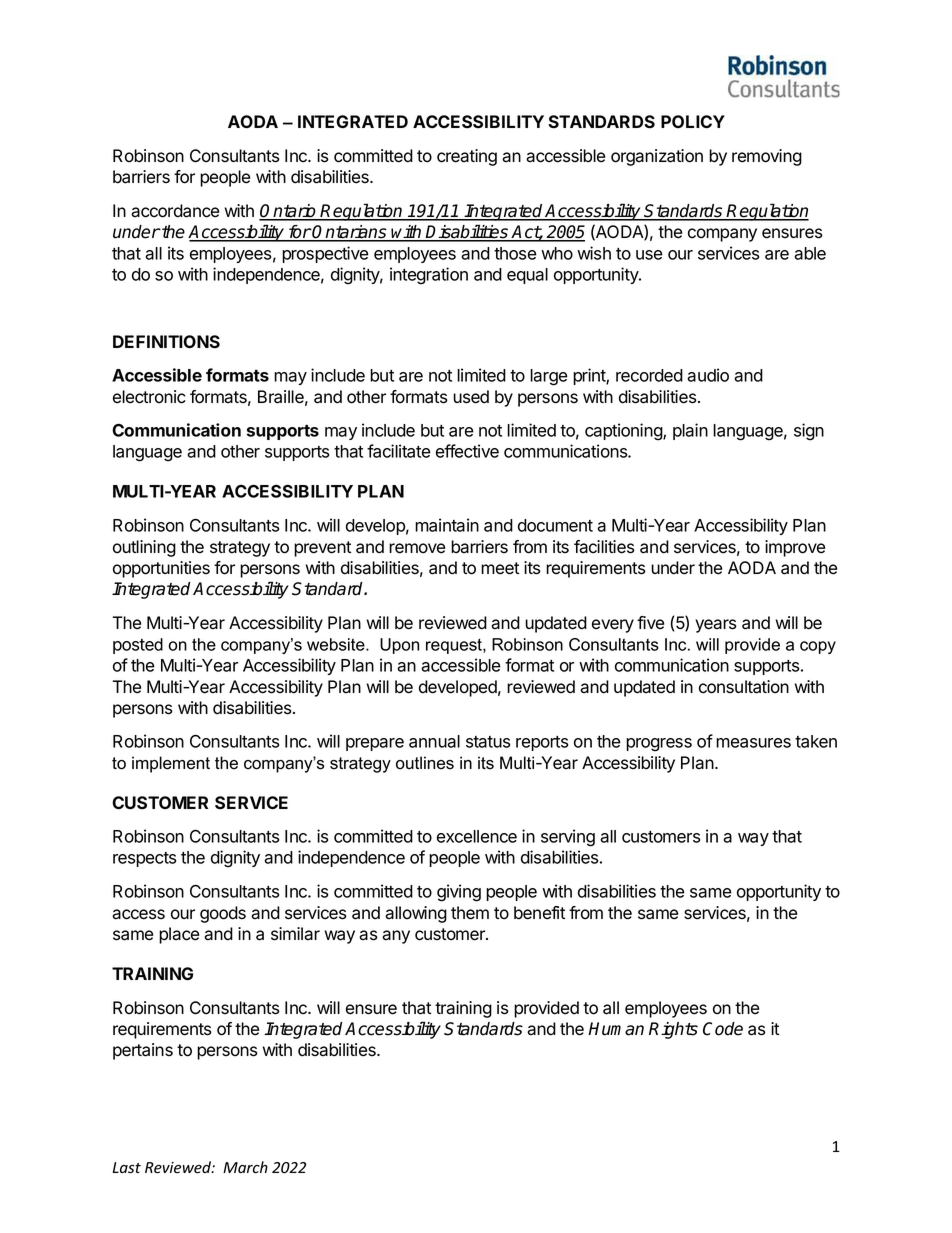 Image resolution: width=952 pixels, height=1233 pixels. Describe the element at coordinates (616, 1029) in the screenshot. I see `Human` at that location.
